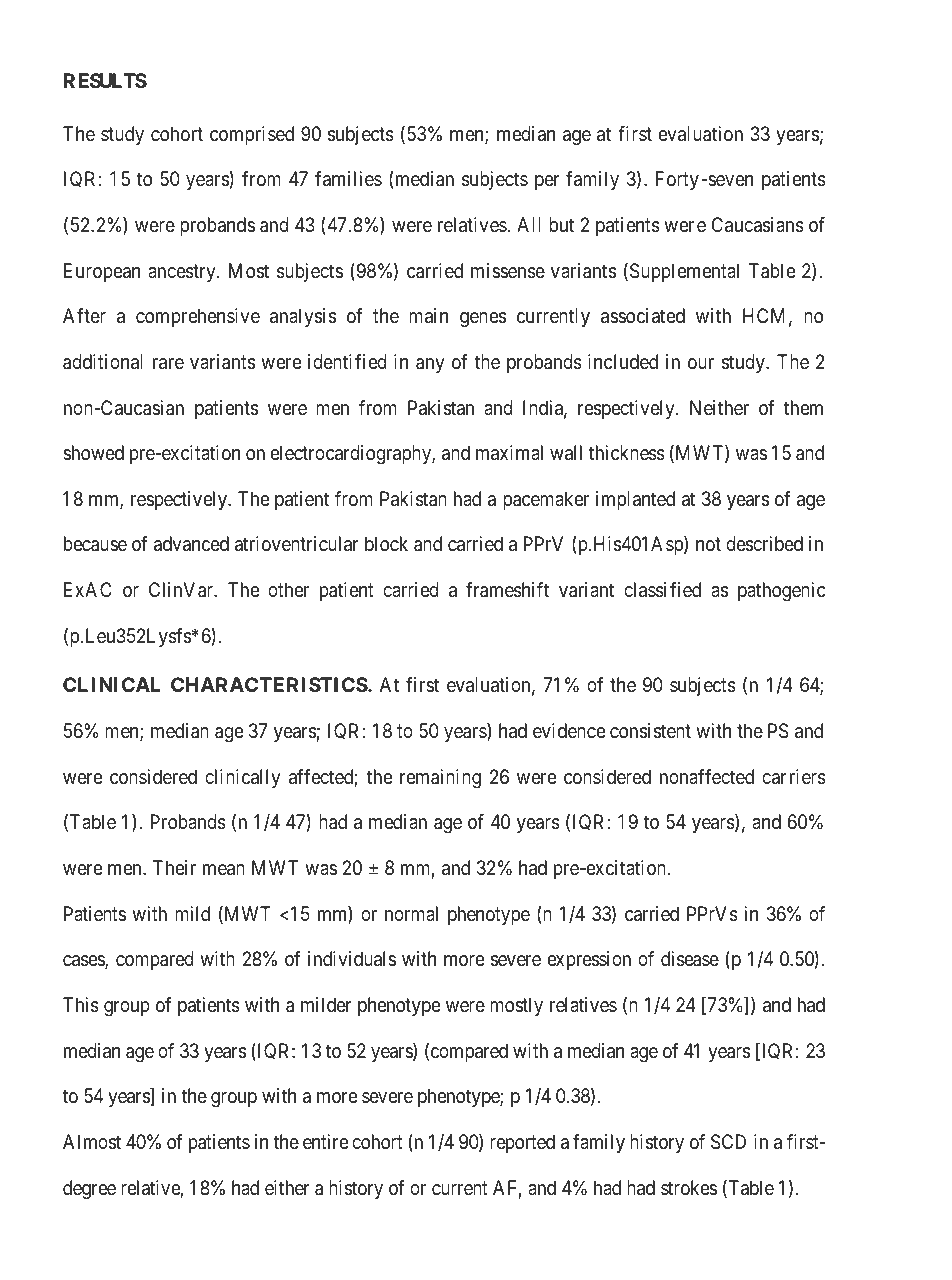  What do you see at coordinates (174, 867) in the screenshot?
I see `Their` at bounding box center [174, 867].
